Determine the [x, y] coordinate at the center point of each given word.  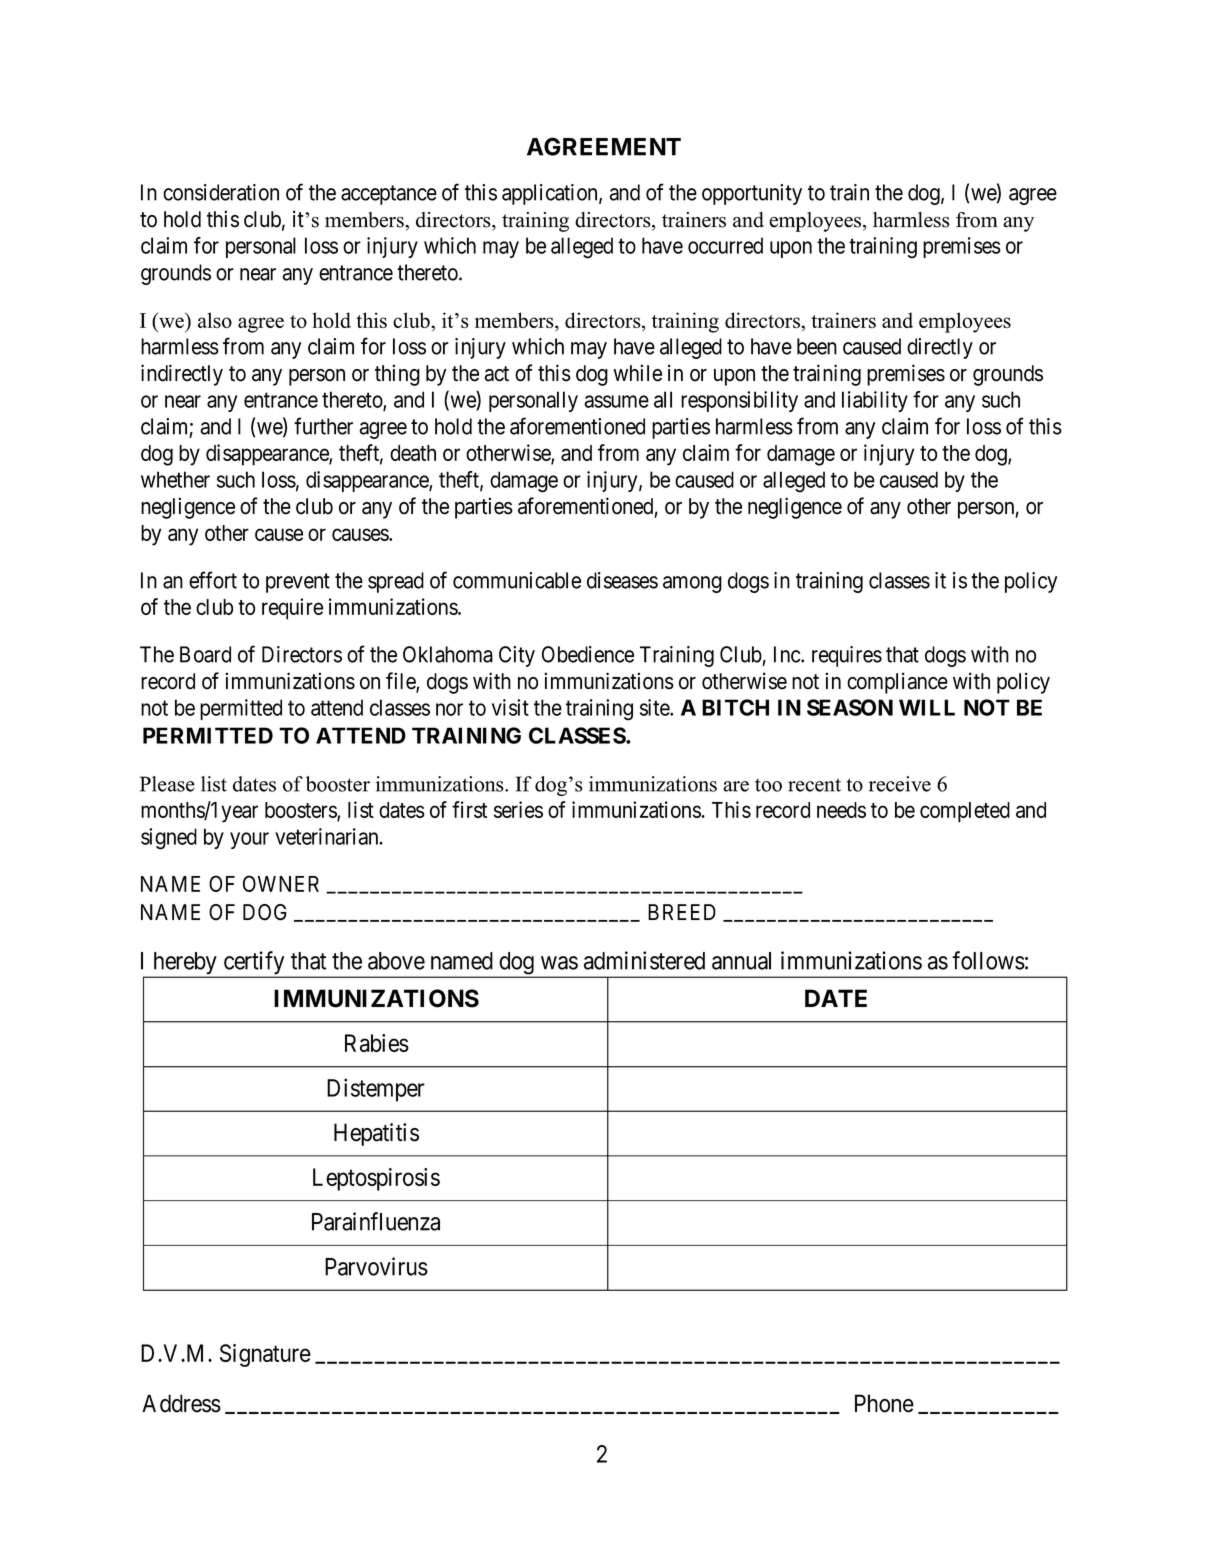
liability [875, 401]
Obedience [588, 654]
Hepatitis [376, 1134]
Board [205, 654]
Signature [265, 1355]
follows [988, 960]
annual [741, 961]
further [323, 426]
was [559, 963]
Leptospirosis [376, 1179]
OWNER [281, 883]
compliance [897, 683]
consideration [221, 192]
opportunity [752, 194]
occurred [725, 245]
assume [616, 401]
